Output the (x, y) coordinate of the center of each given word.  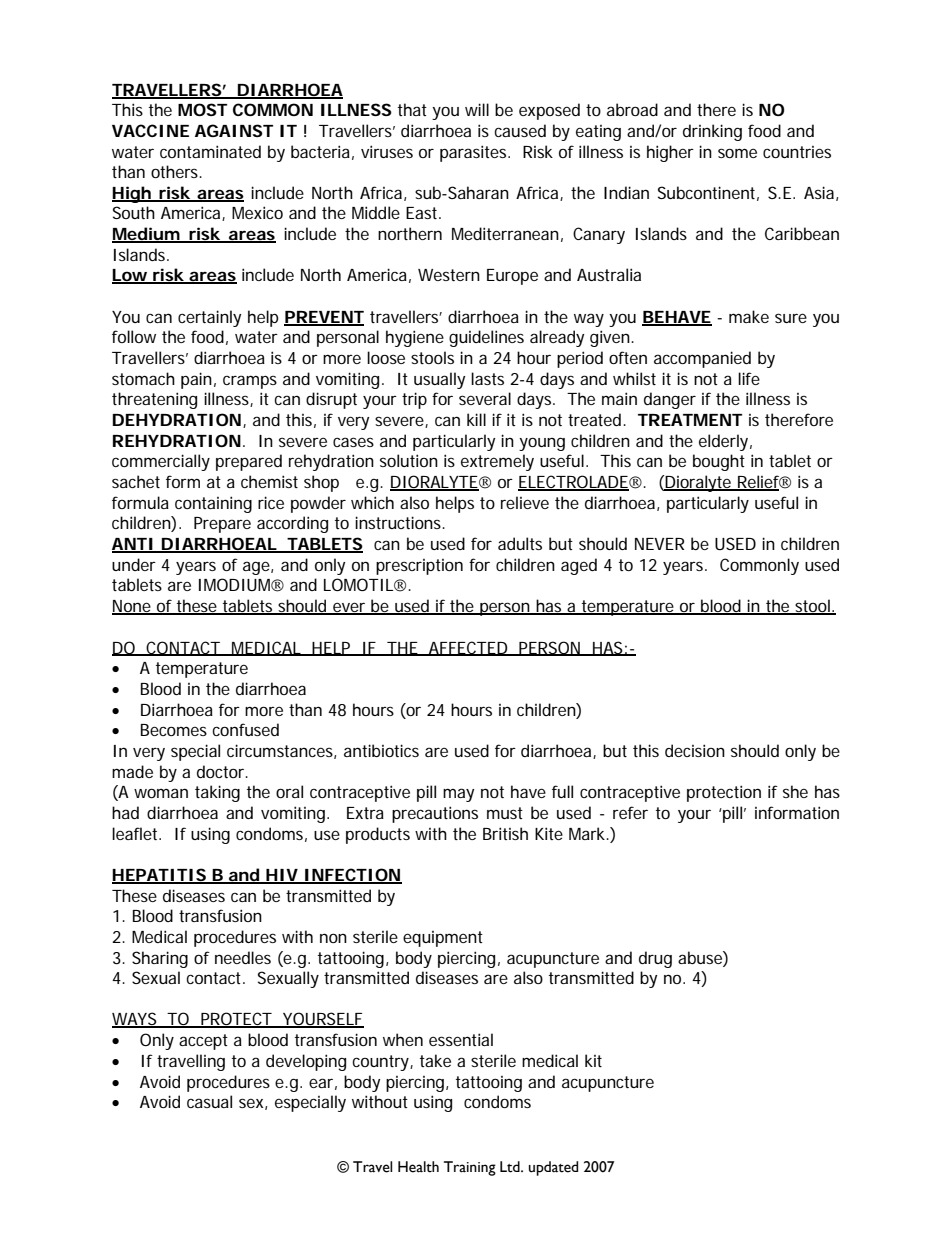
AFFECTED (468, 648)
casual (209, 1101)
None (132, 607)
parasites (475, 153)
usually (439, 380)
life (749, 378)
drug (655, 959)
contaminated (210, 151)
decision (695, 750)
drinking (712, 132)
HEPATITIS (159, 876)
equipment (443, 939)
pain (196, 380)
